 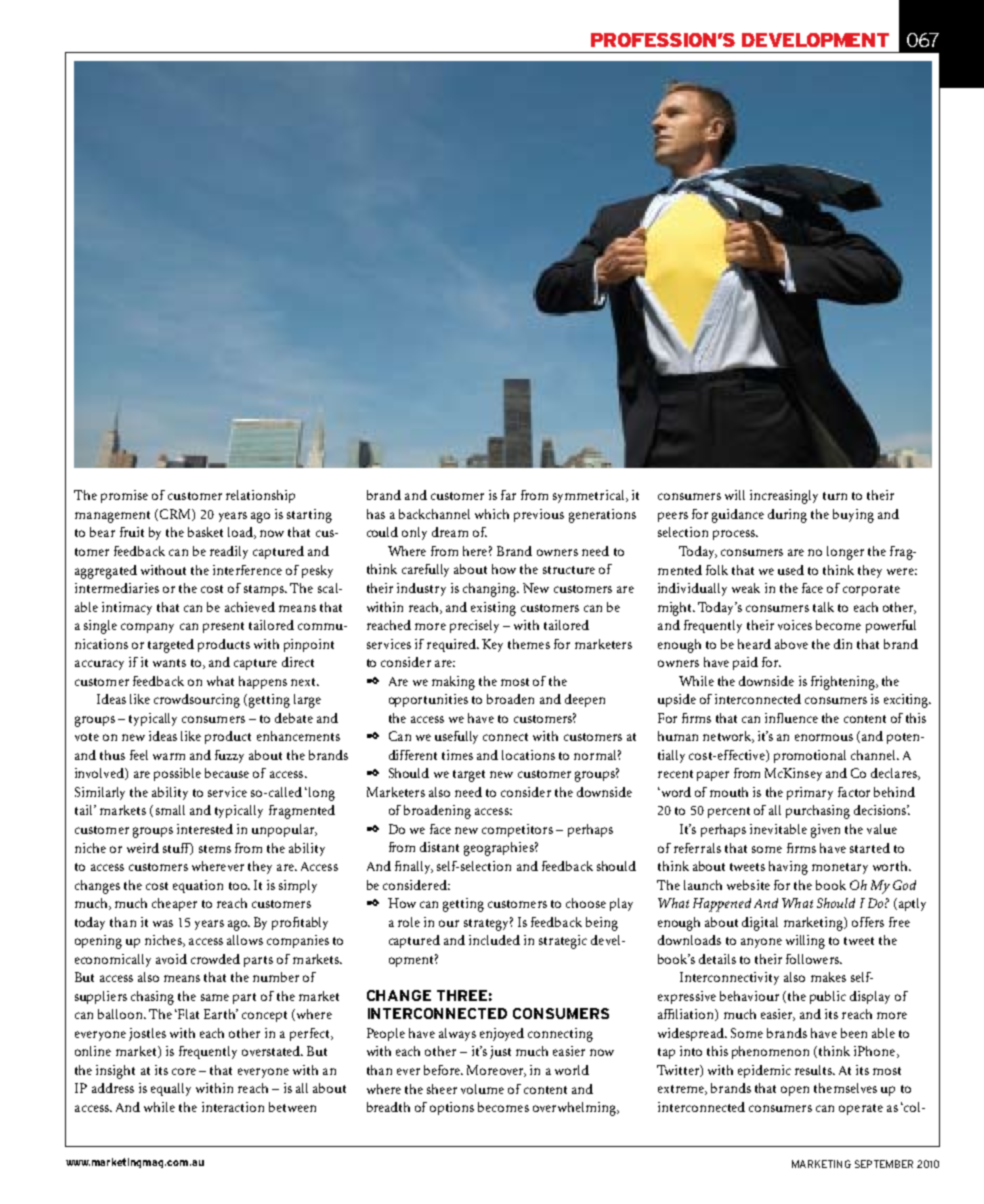 What do you see at coordinates (233, 1107) in the screenshot?
I see `interaction` at bounding box center [233, 1107].
